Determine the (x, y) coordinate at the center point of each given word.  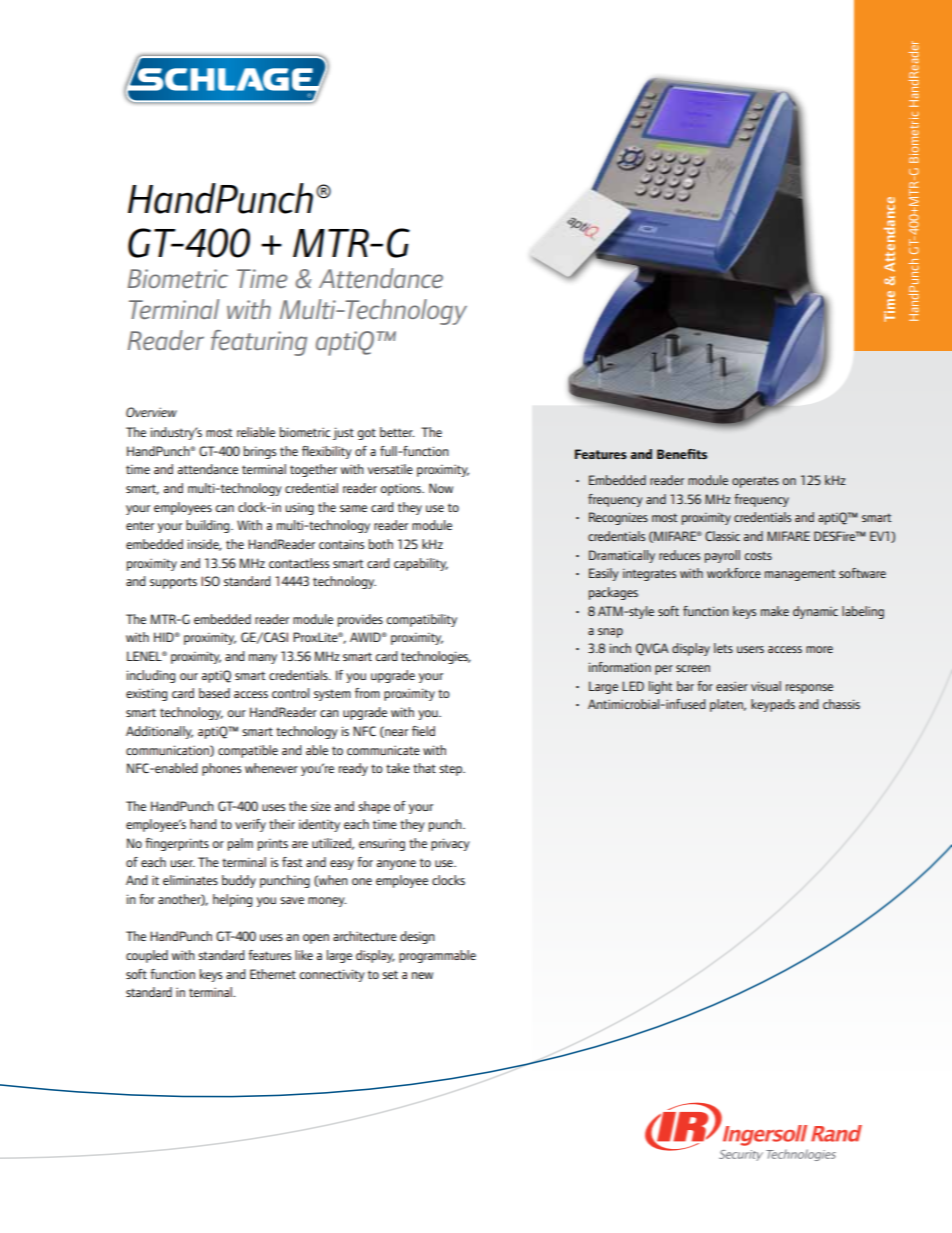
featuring (259, 343)
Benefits (682, 454)
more (819, 649)
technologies (436, 657)
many (263, 659)
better (397, 432)
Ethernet (273, 974)
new (422, 975)
